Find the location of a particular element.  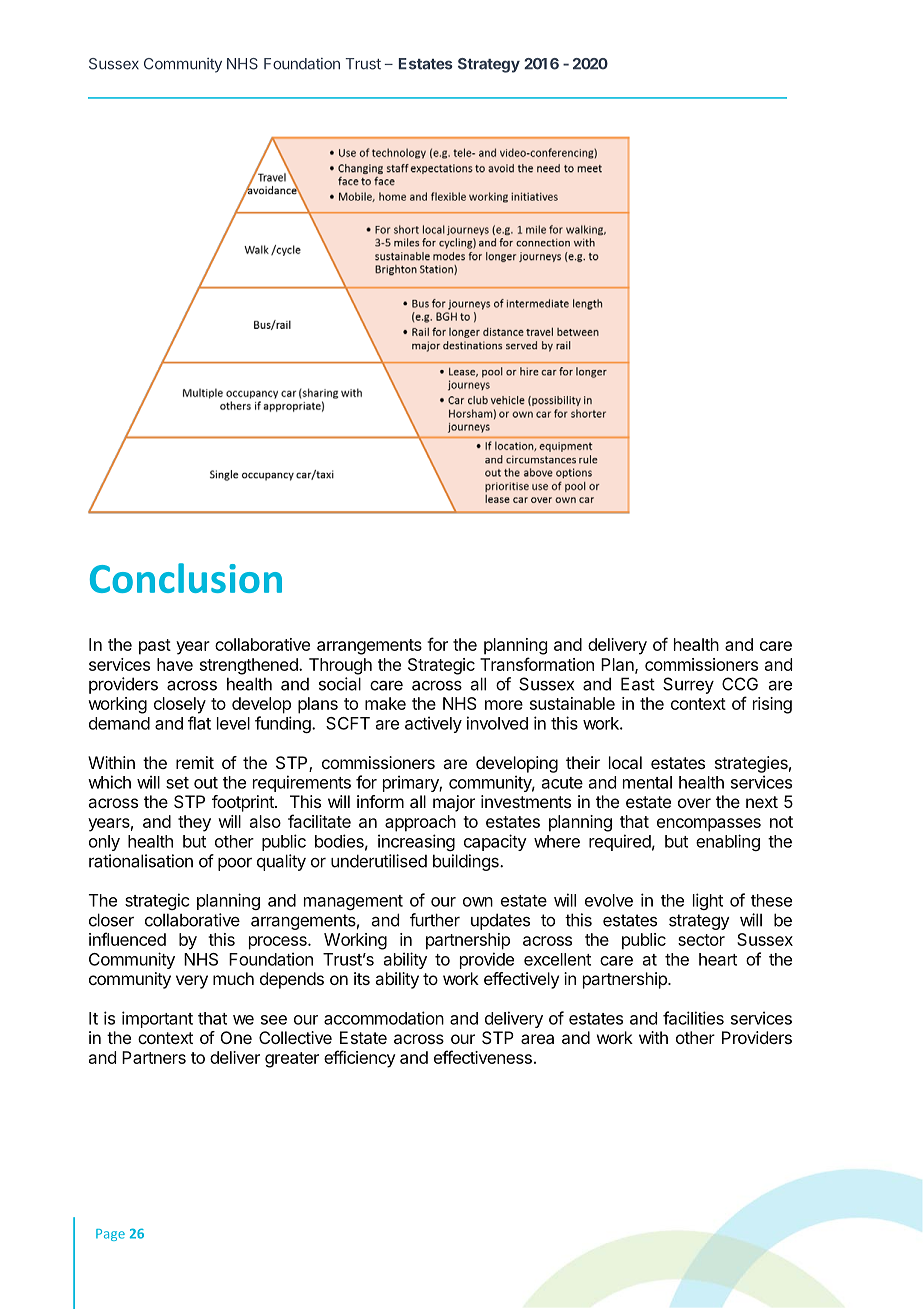

light is located at coordinates (708, 901).
